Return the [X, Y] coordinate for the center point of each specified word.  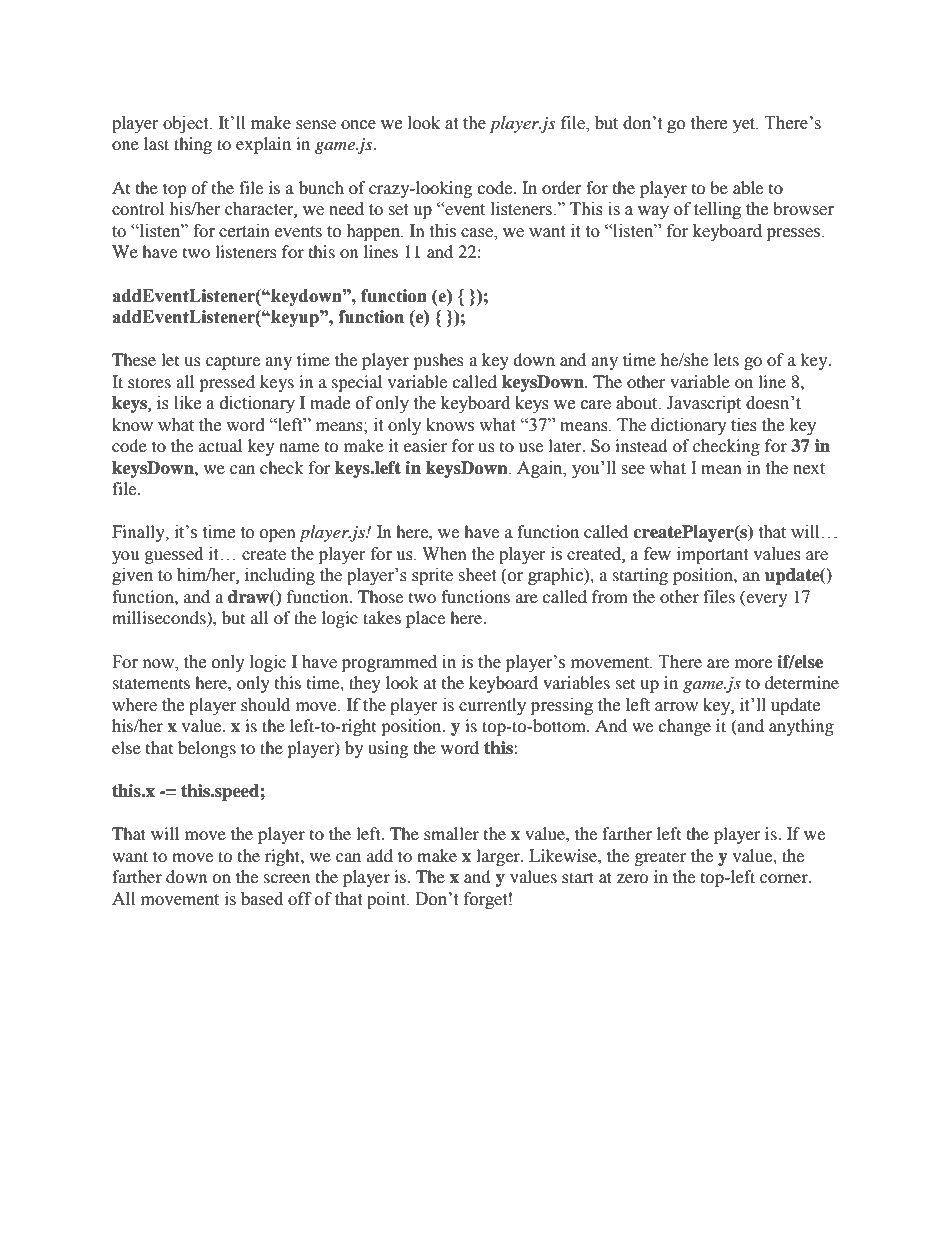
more [753, 663]
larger [499, 857]
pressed [227, 383]
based [262, 899]
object [187, 124]
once [358, 125]
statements [151, 683]
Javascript [704, 404]
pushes [438, 361]
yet [745, 125]
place [425, 619]
